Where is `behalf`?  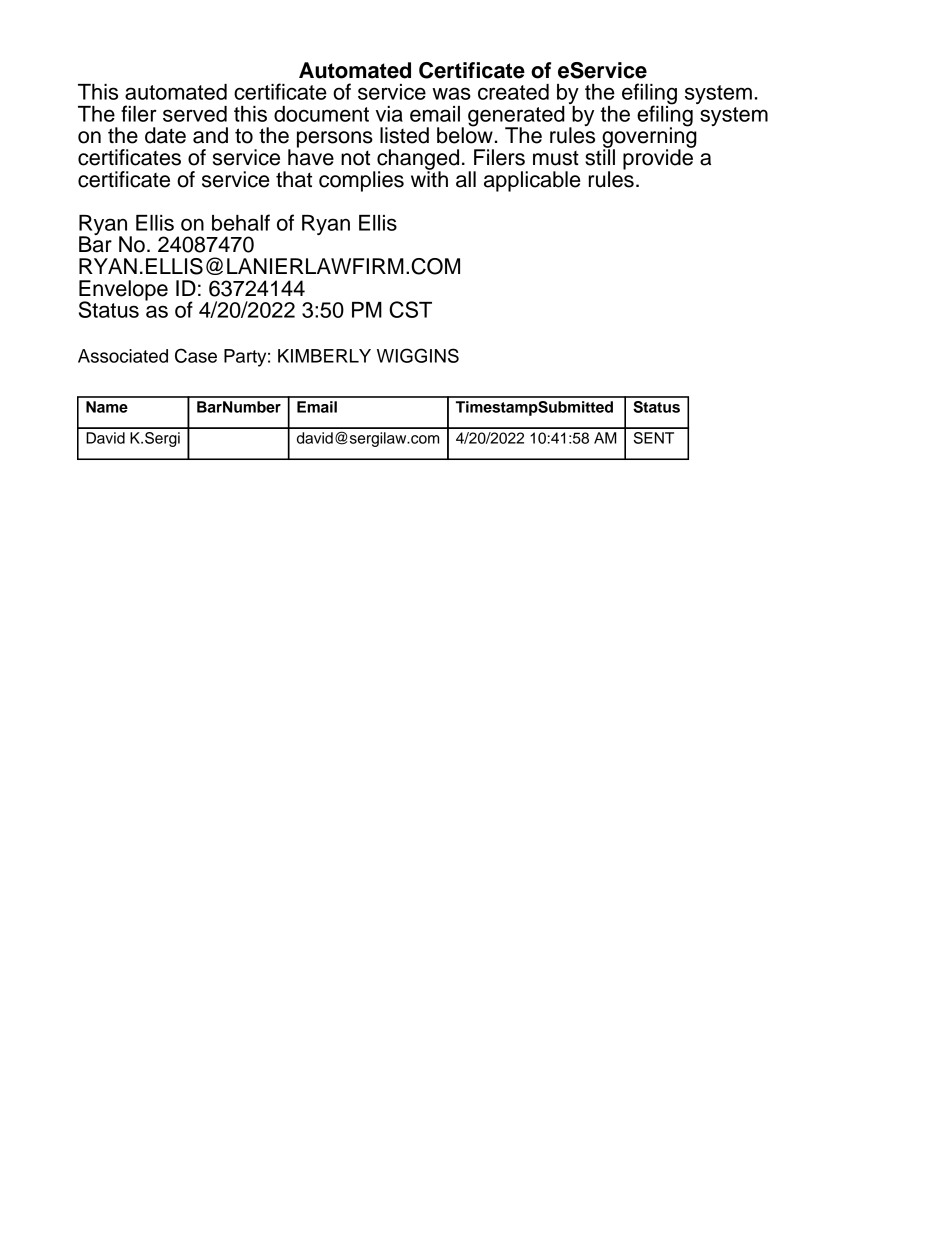
behalf is located at coordinates (241, 222).
